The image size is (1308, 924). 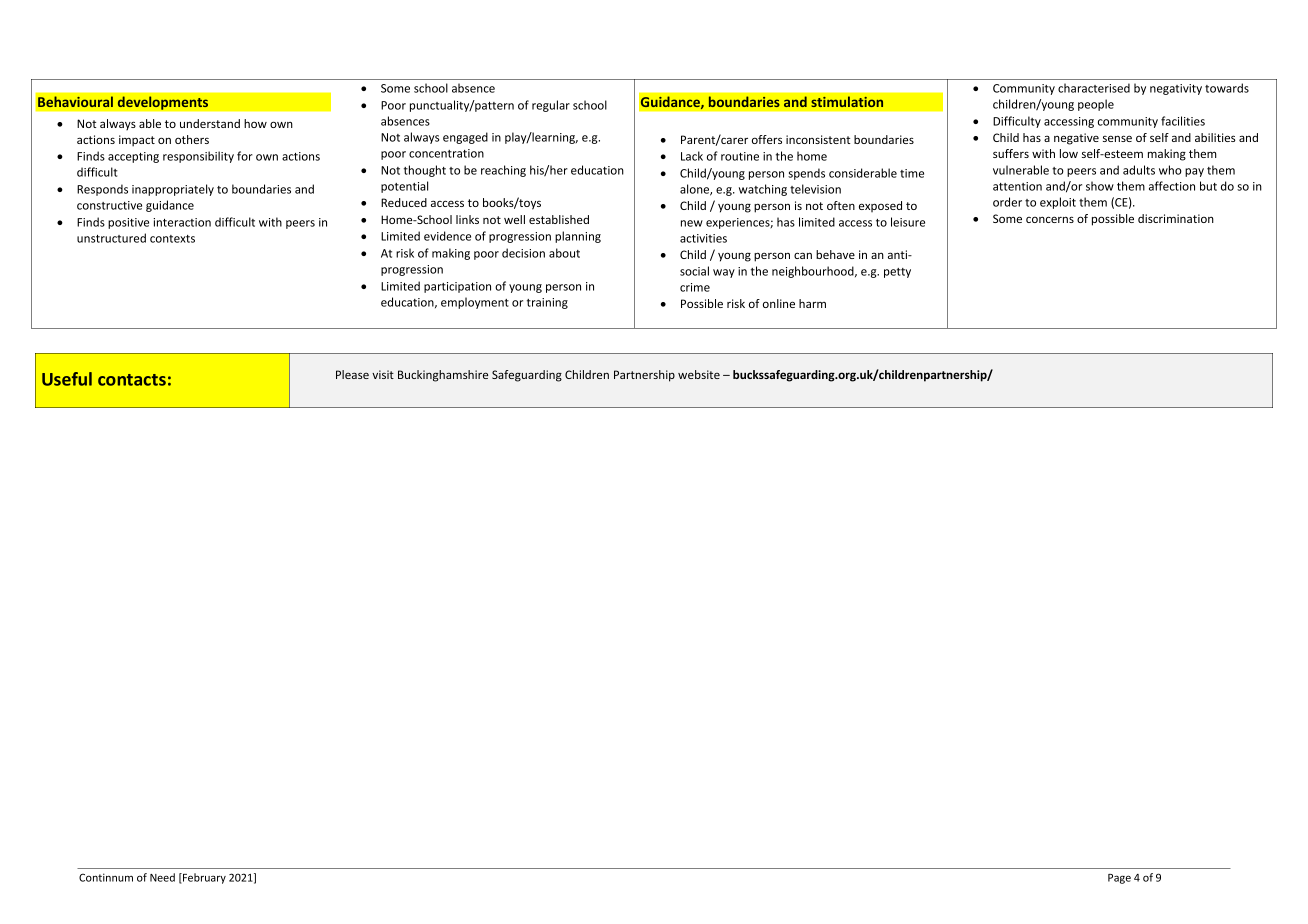 What do you see at coordinates (203, 878) in the screenshot?
I see `February` at bounding box center [203, 878].
